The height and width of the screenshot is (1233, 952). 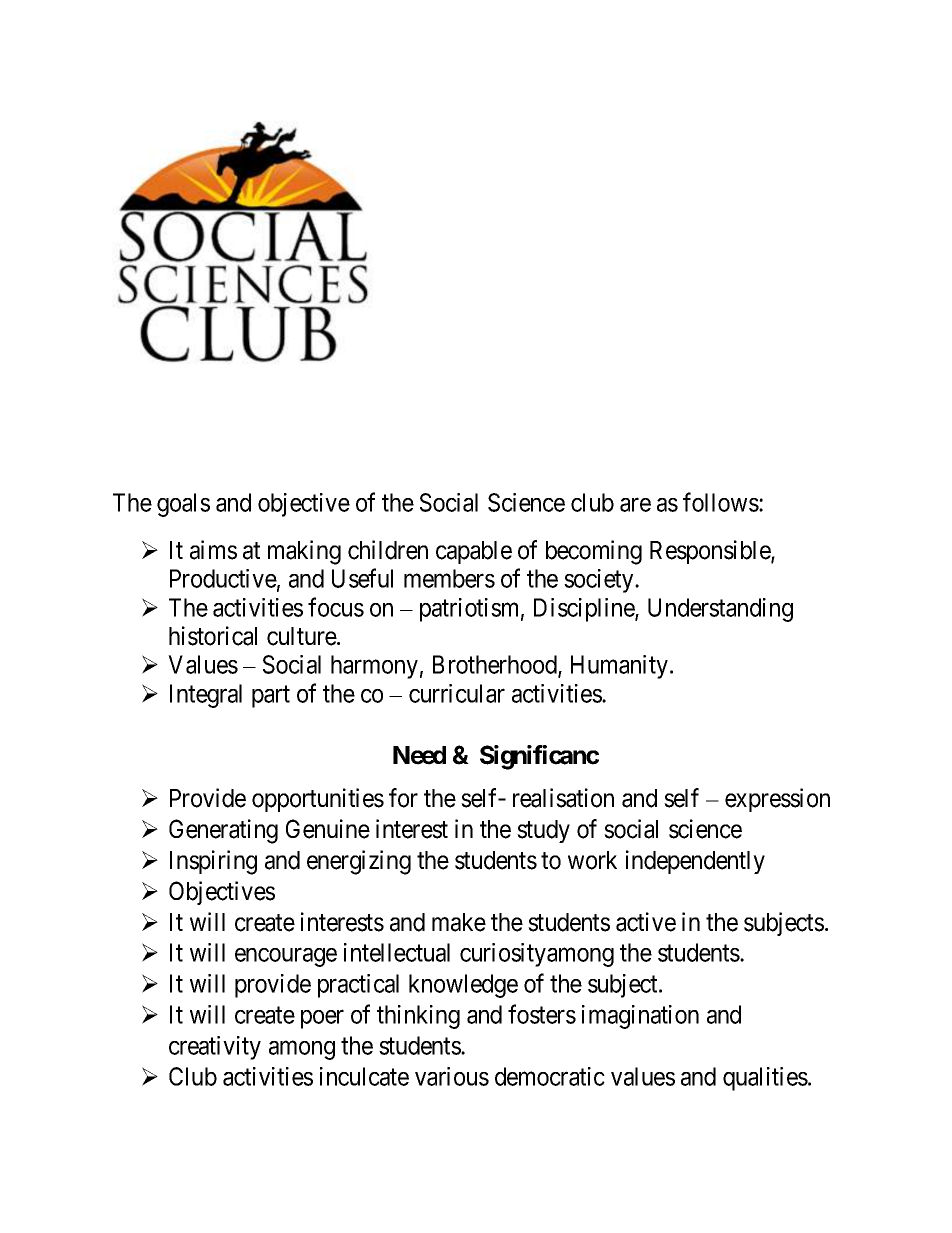 I want to click on encourage, so click(x=286, y=957).
